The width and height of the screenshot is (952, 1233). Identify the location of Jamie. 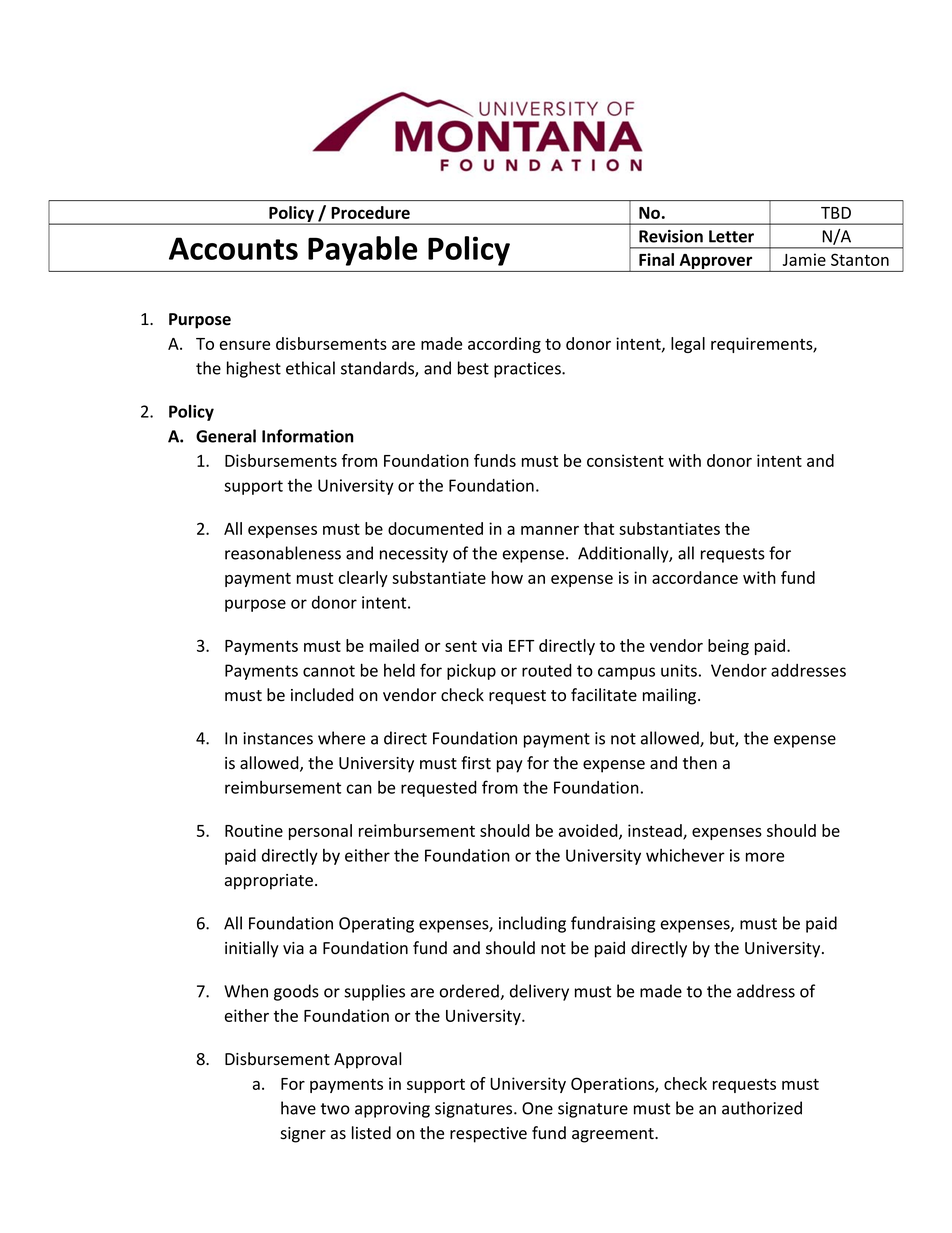
(804, 259).
